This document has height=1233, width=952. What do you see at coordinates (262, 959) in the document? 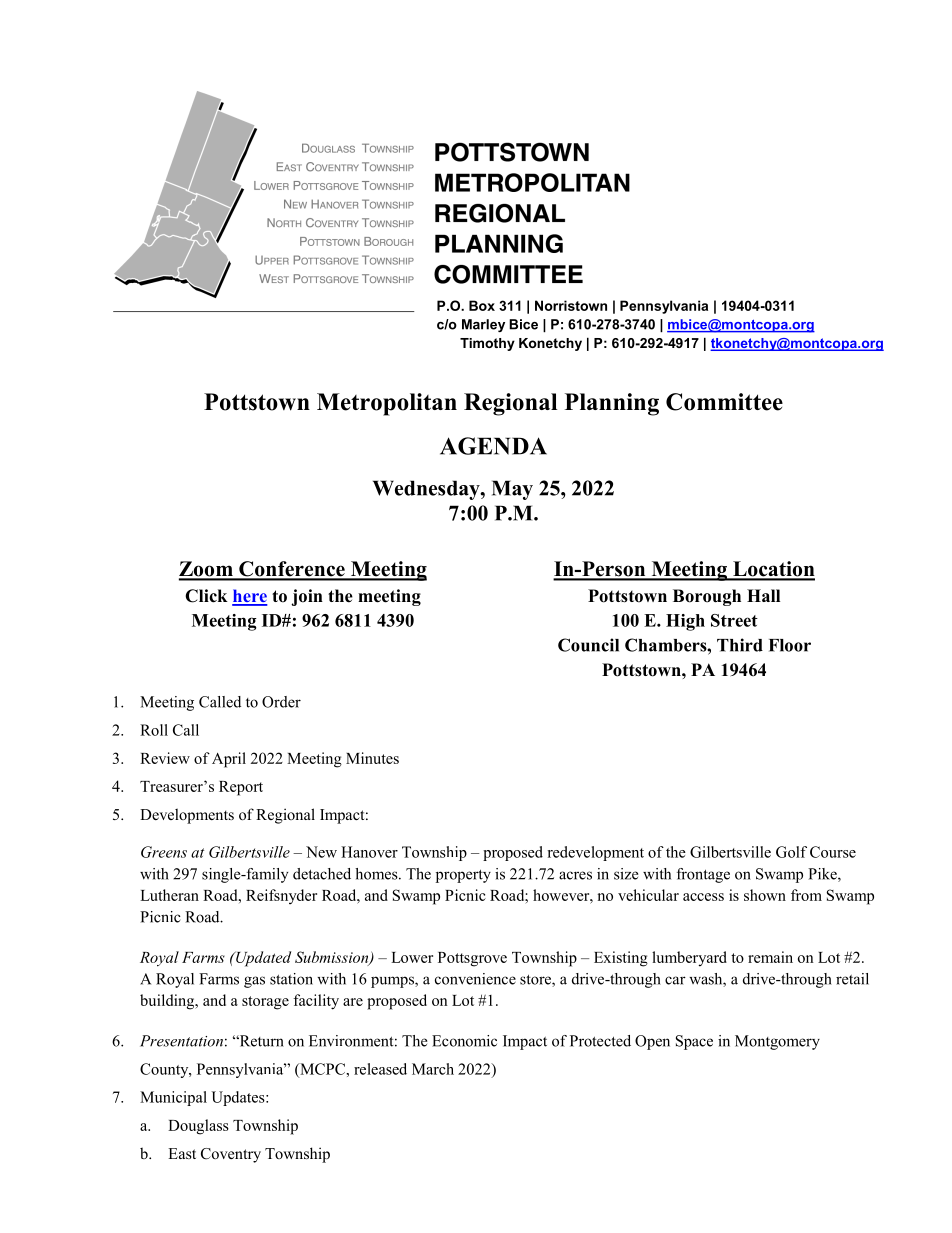
I see `Updated` at bounding box center [262, 959].
